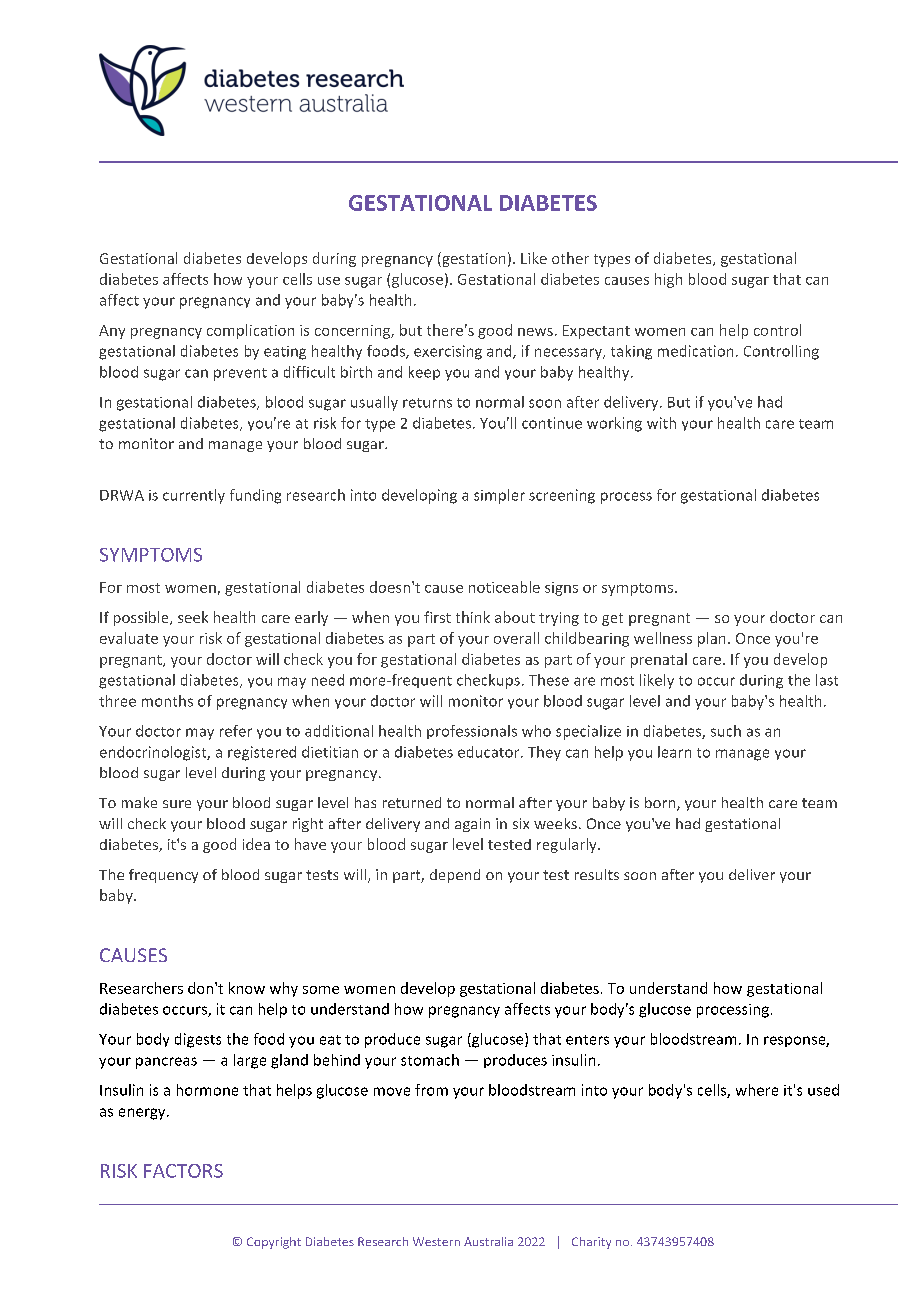 This screenshot has width=924, height=1307. What do you see at coordinates (597, 874) in the screenshot?
I see `results` at bounding box center [597, 874].
